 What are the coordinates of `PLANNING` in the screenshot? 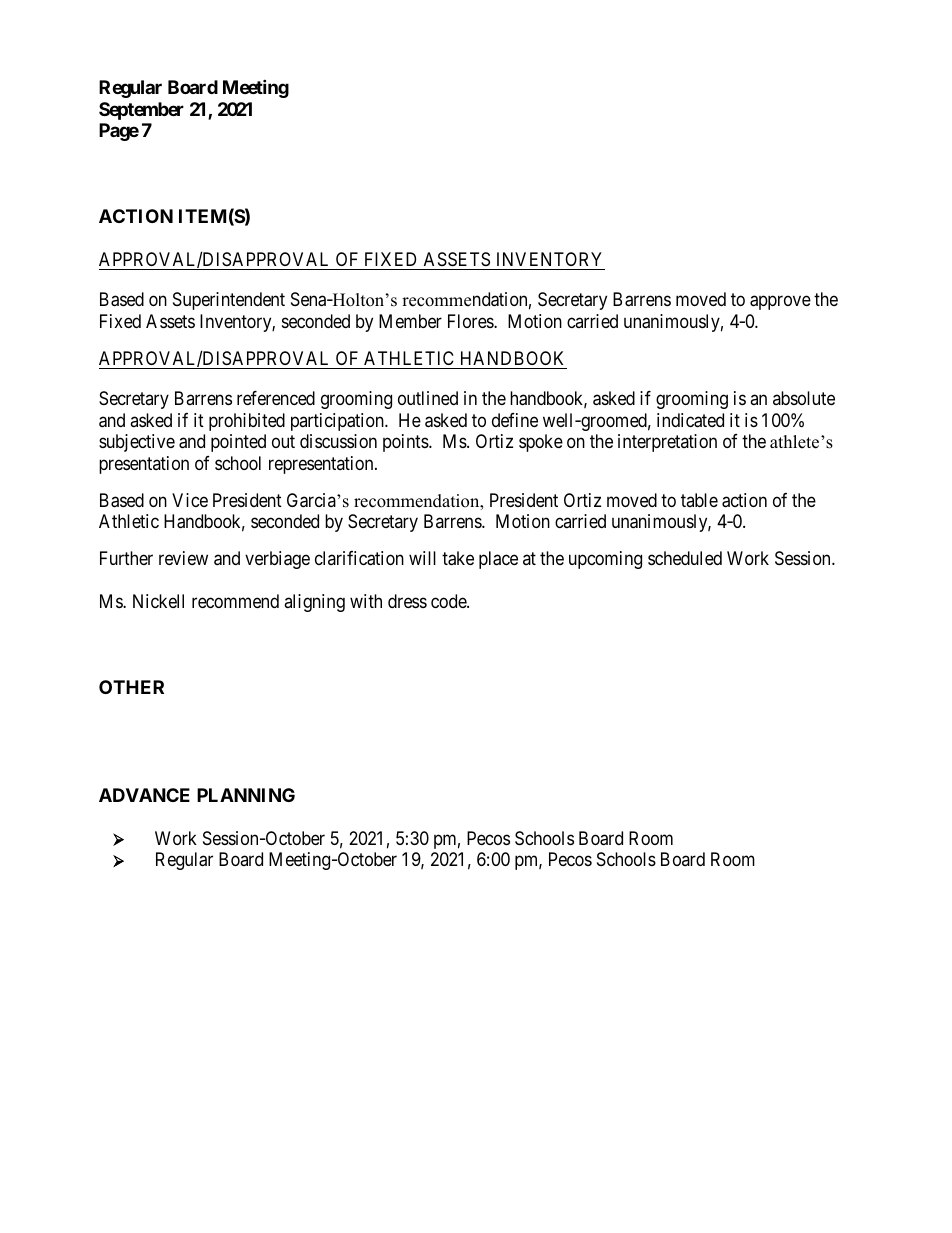 It's located at (246, 795).
